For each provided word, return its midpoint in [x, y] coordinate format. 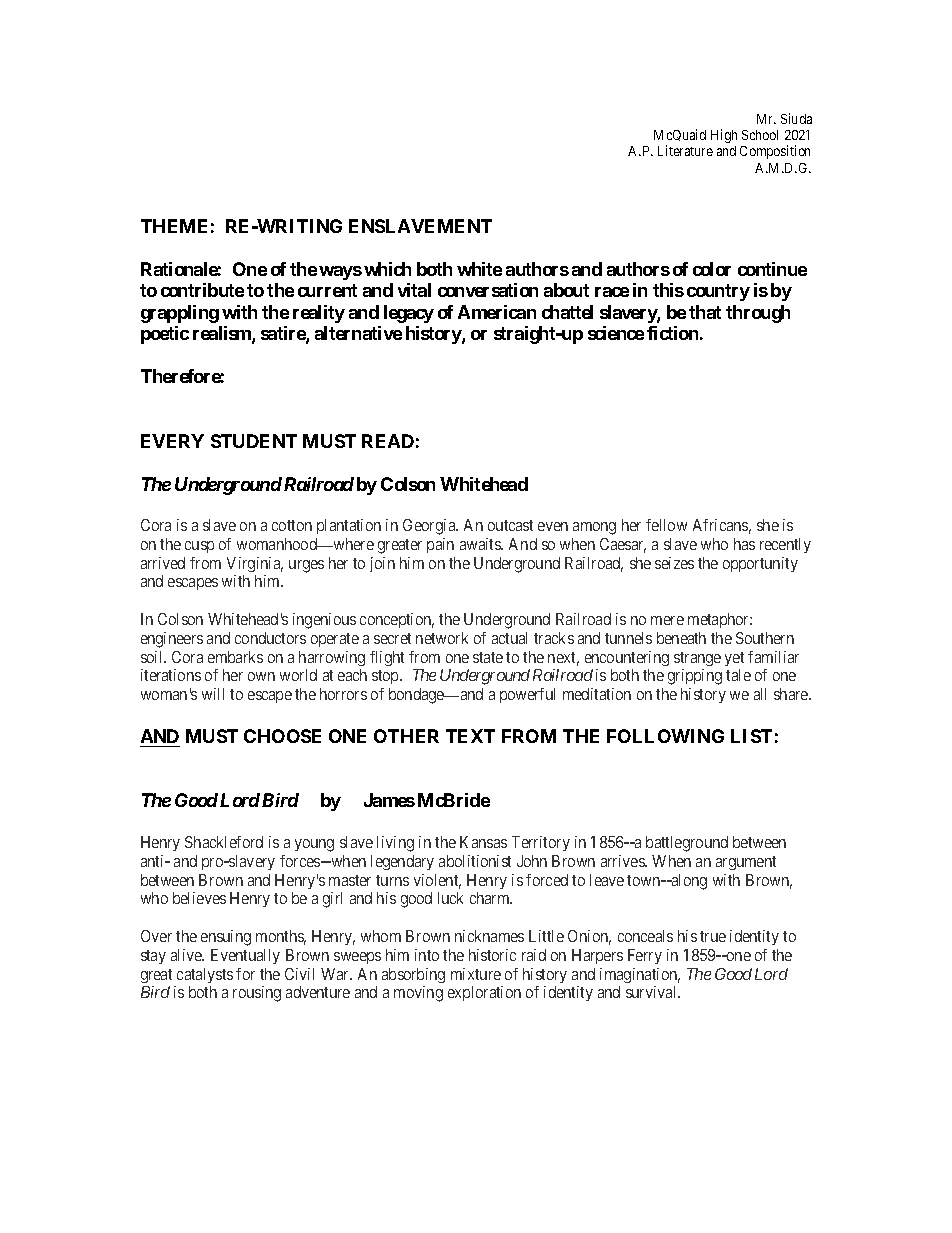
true [713, 936]
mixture [476, 974]
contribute [202, 290]
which [387, 269]
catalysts [205, 975]
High [724, 136]
